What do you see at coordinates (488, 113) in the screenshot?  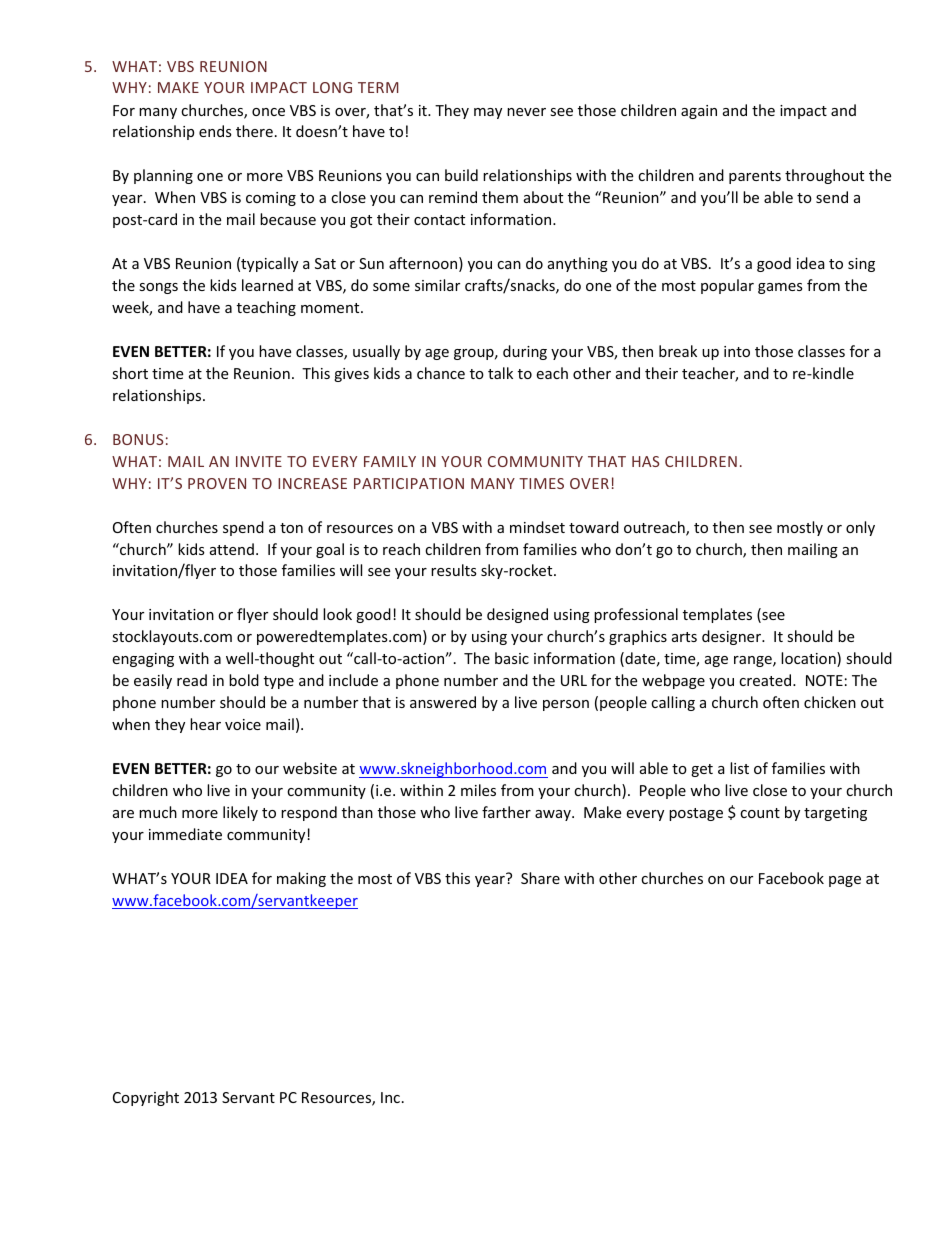 I see `may` at bounding box center [488, 113].
